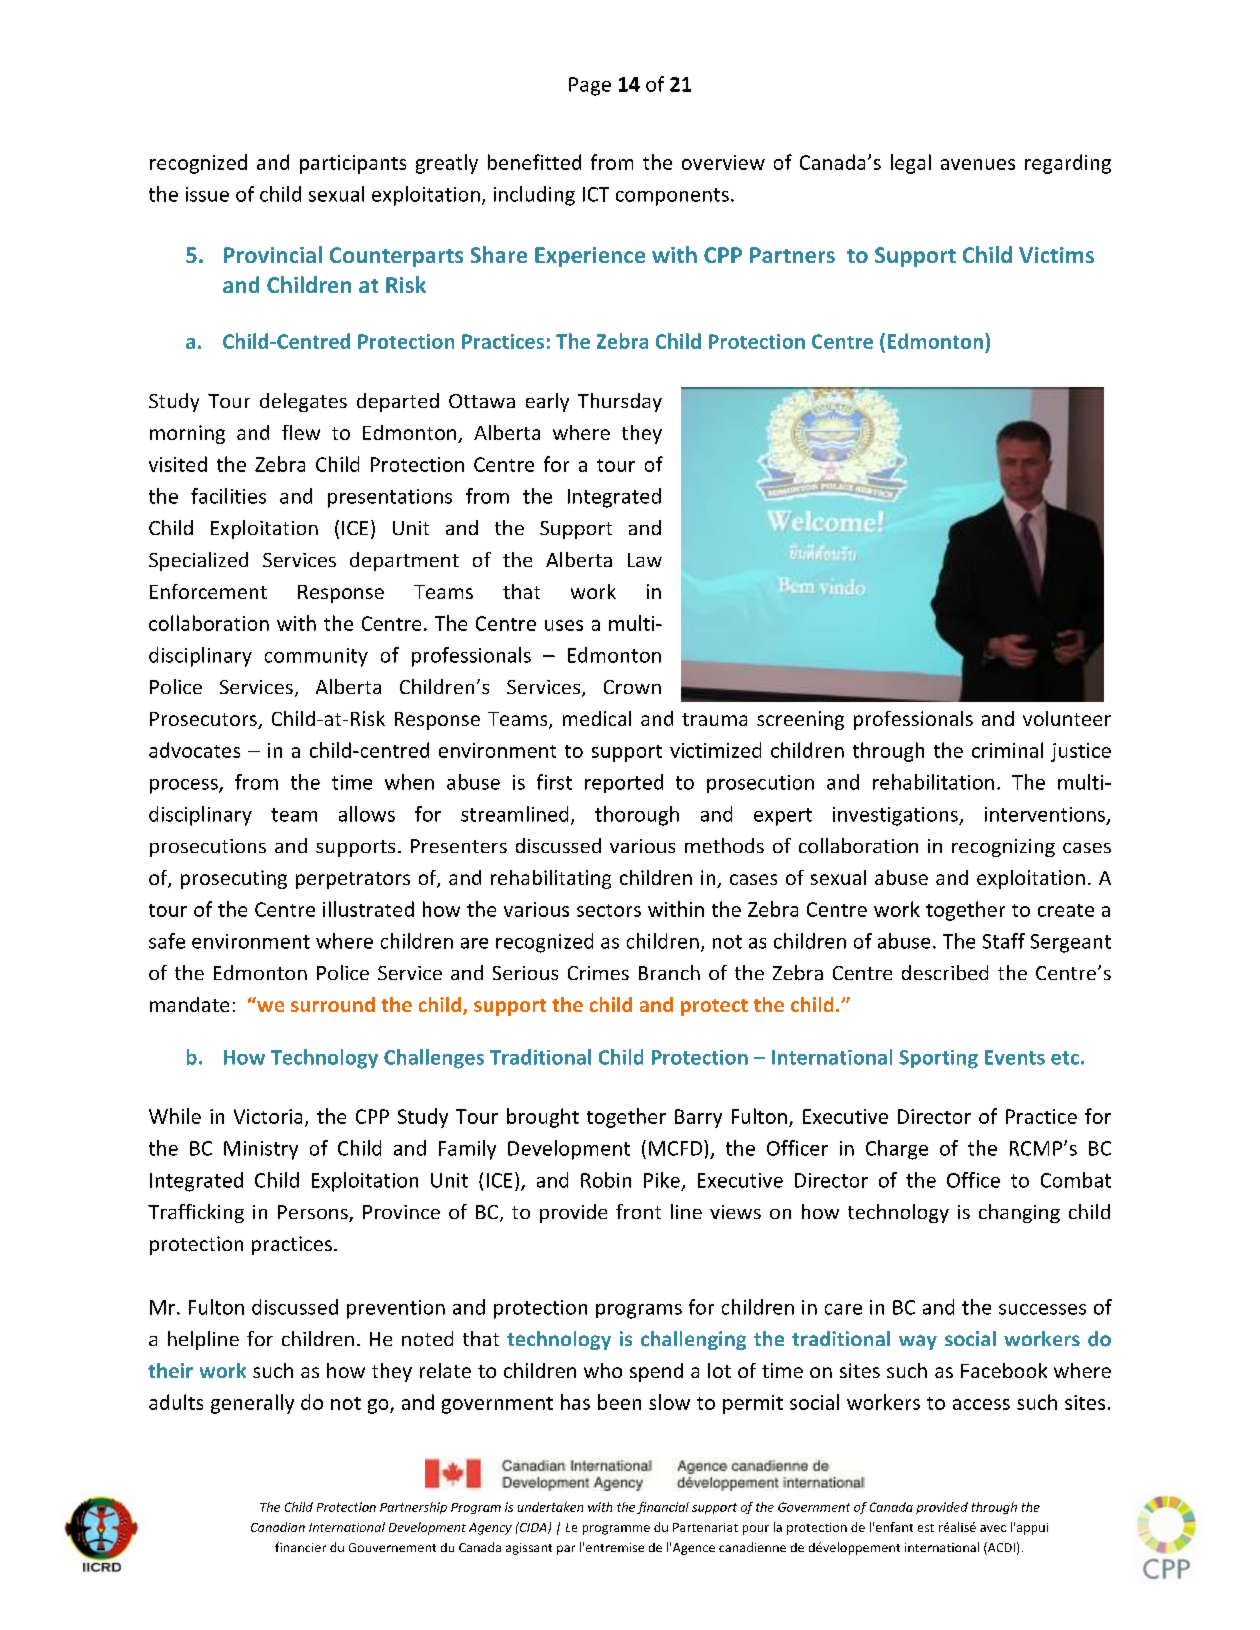 This screenshot has width=1260, height=1630. Describe the element at coordinates (333, 1004) in the screenshot. I see `surround` at that location.
